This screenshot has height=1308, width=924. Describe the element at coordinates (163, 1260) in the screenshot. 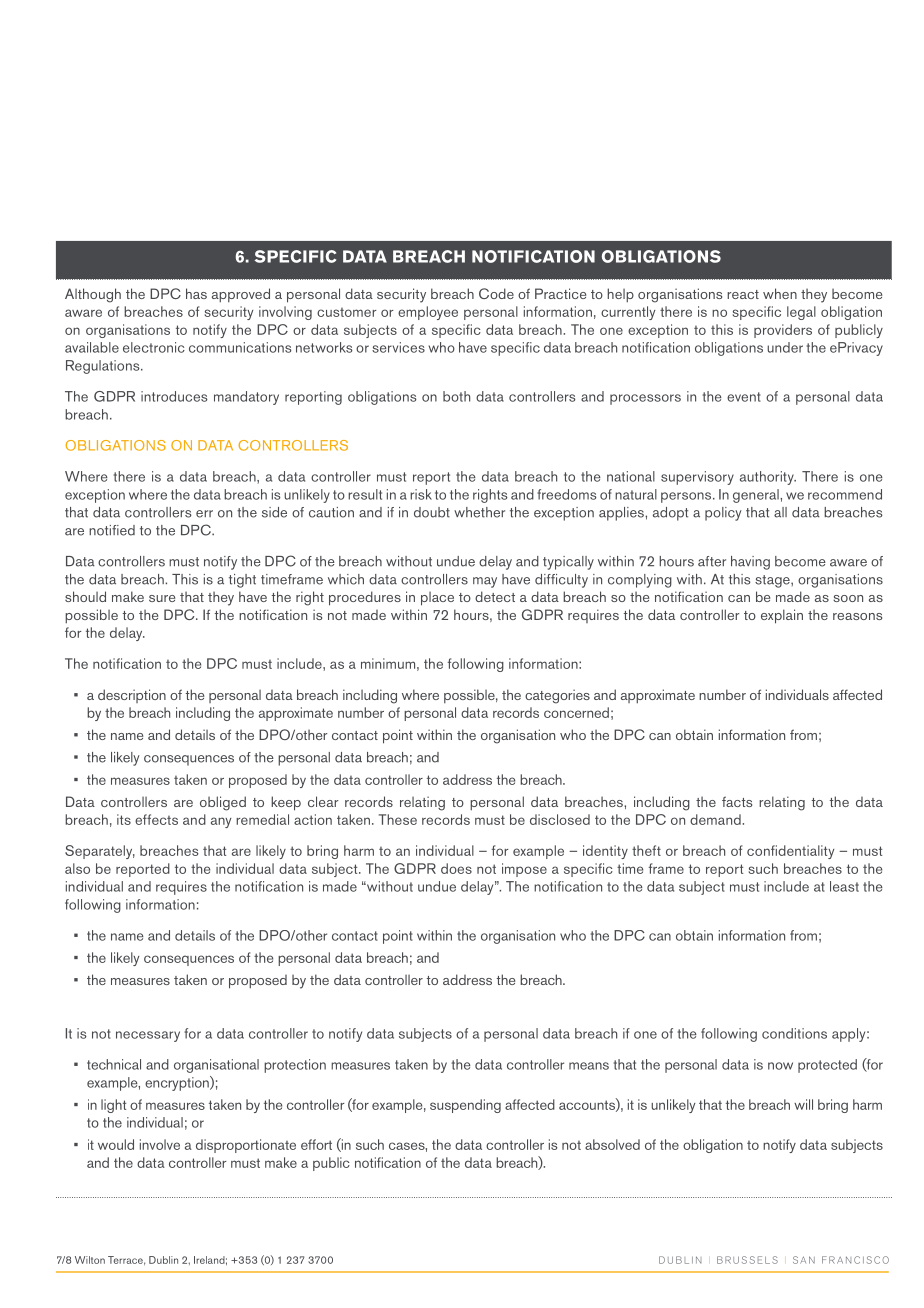

I see `Dublin` at that location.
